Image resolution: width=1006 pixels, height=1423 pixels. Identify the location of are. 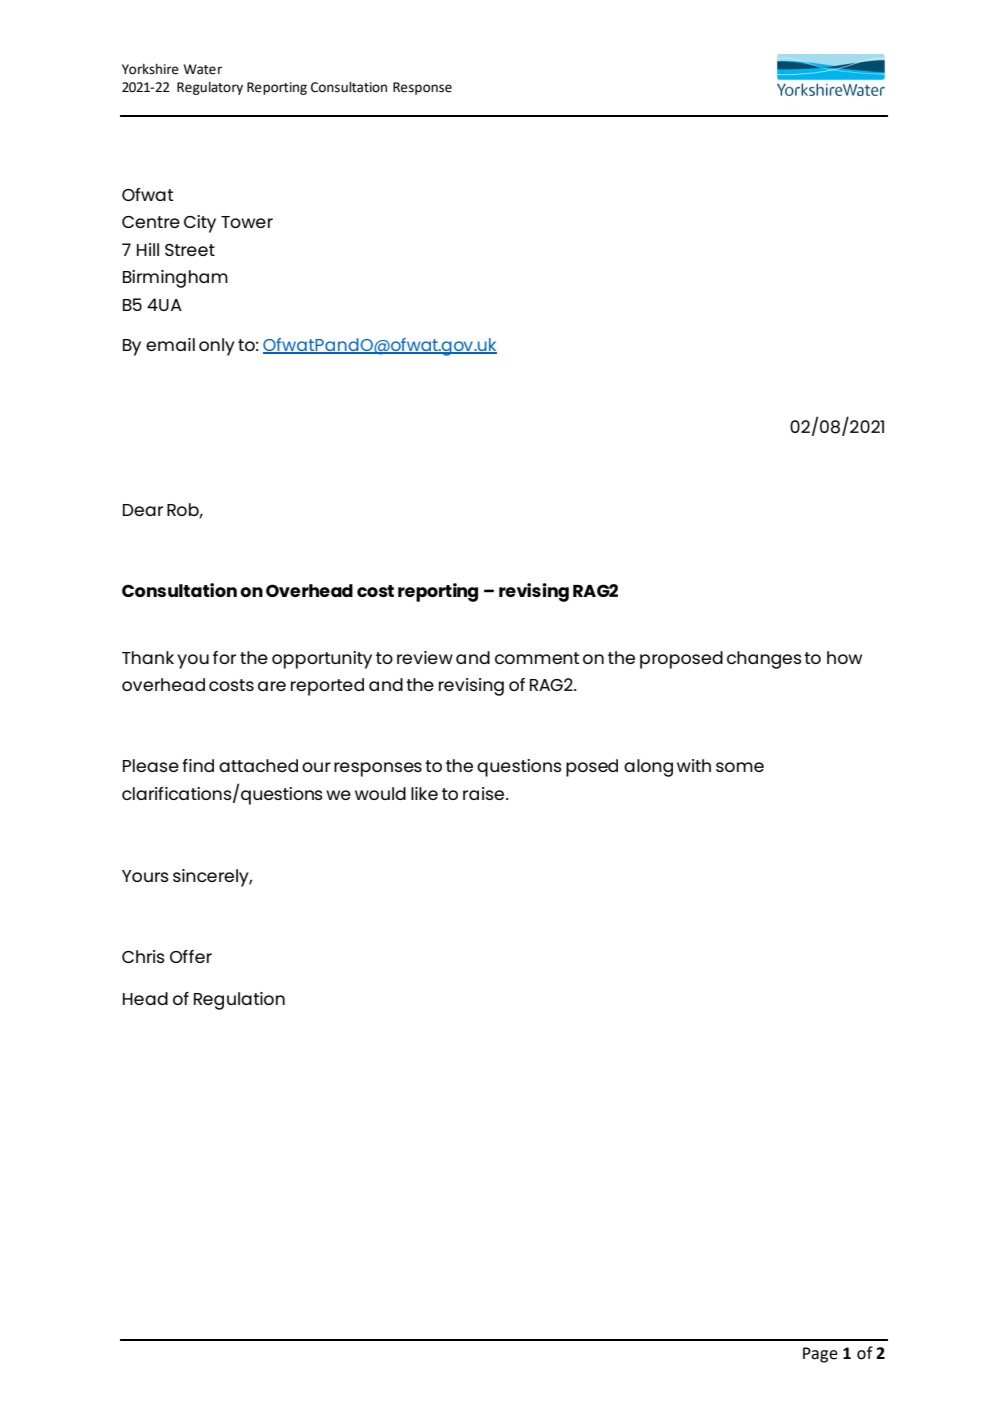
(272, 686).
